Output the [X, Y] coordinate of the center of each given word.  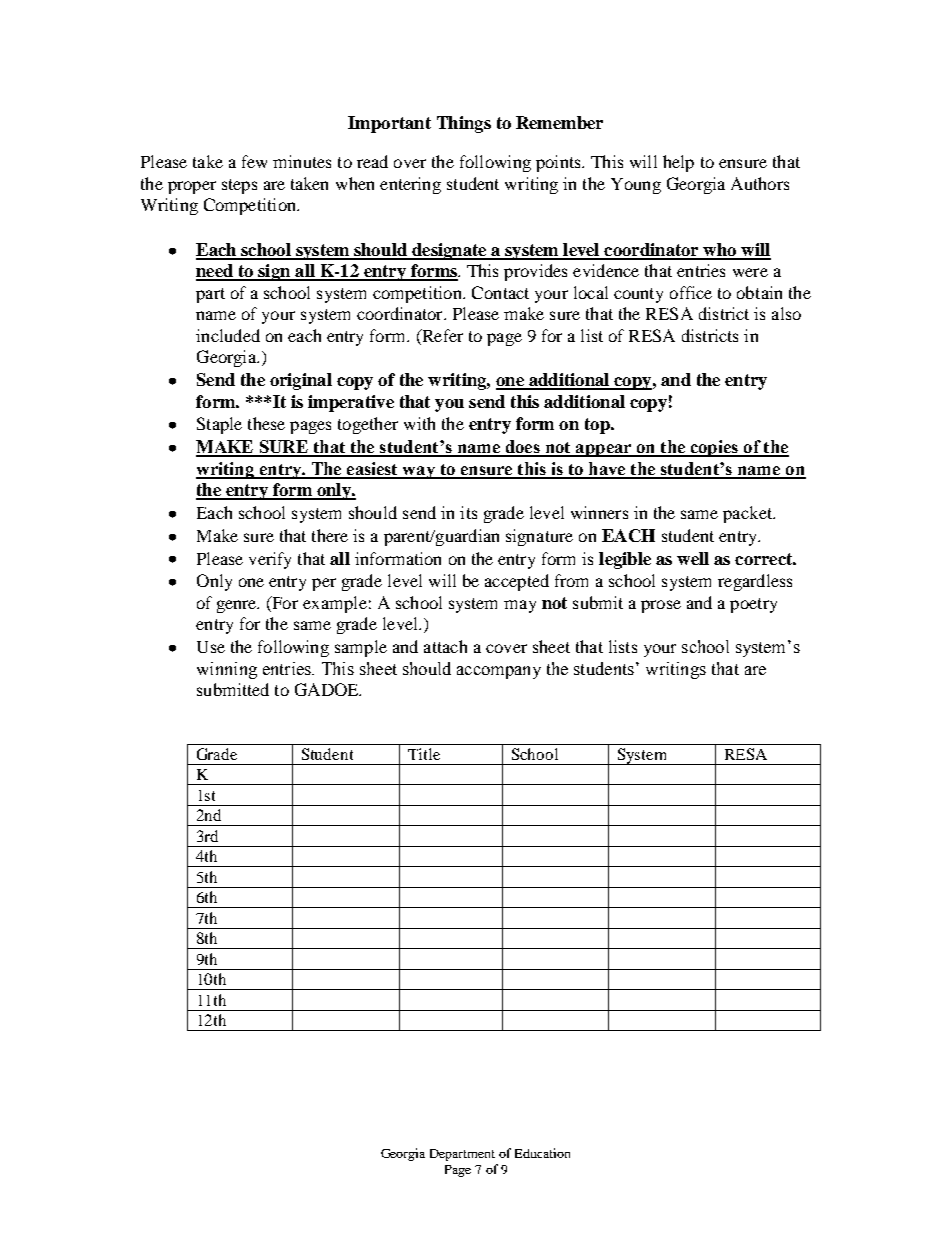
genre [238, 606]
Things [464, 124]
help [678, 163]
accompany [499, 672]
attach [445, 646]
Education [542, 1153]
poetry [753, 605]
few [254, 161]
